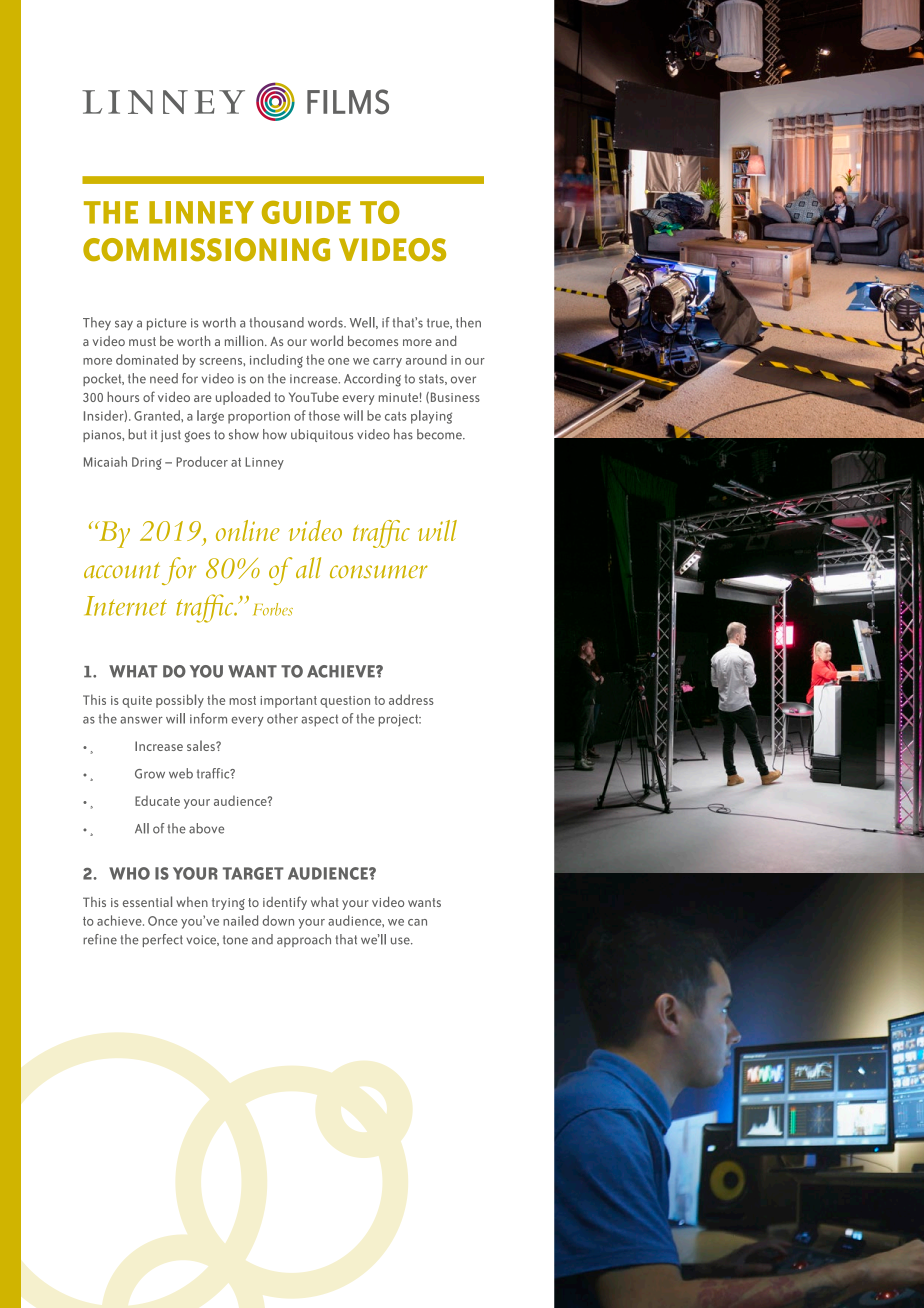  I want to click on online, so click(248, 530).
